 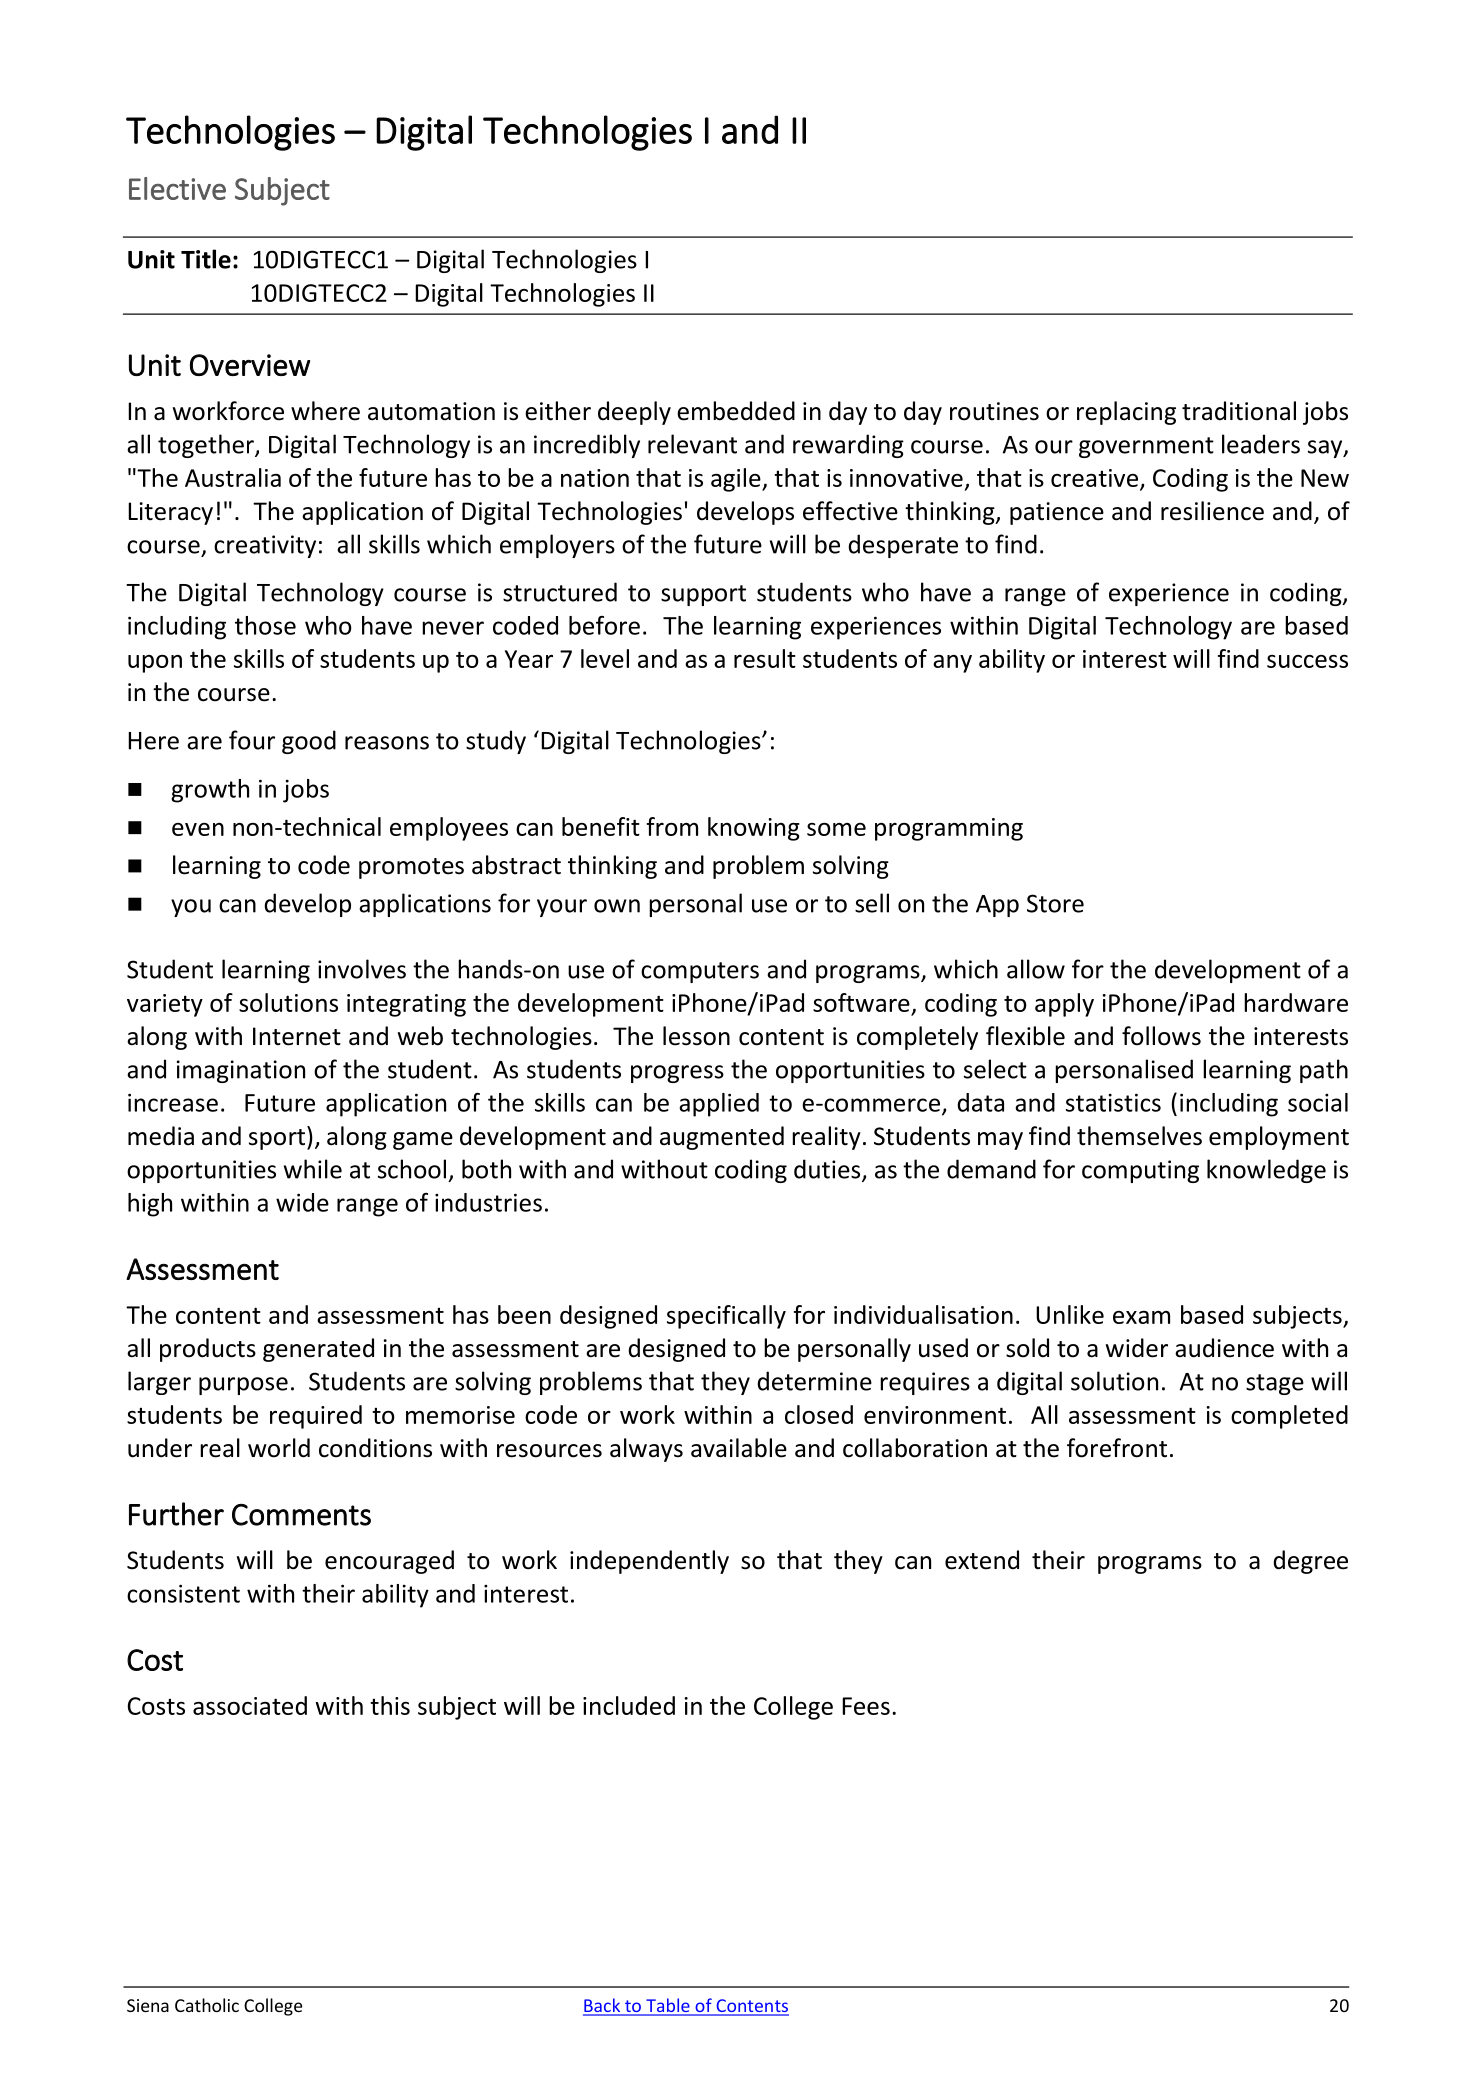 I want to click on knowing, so click(x=754, y=829).
